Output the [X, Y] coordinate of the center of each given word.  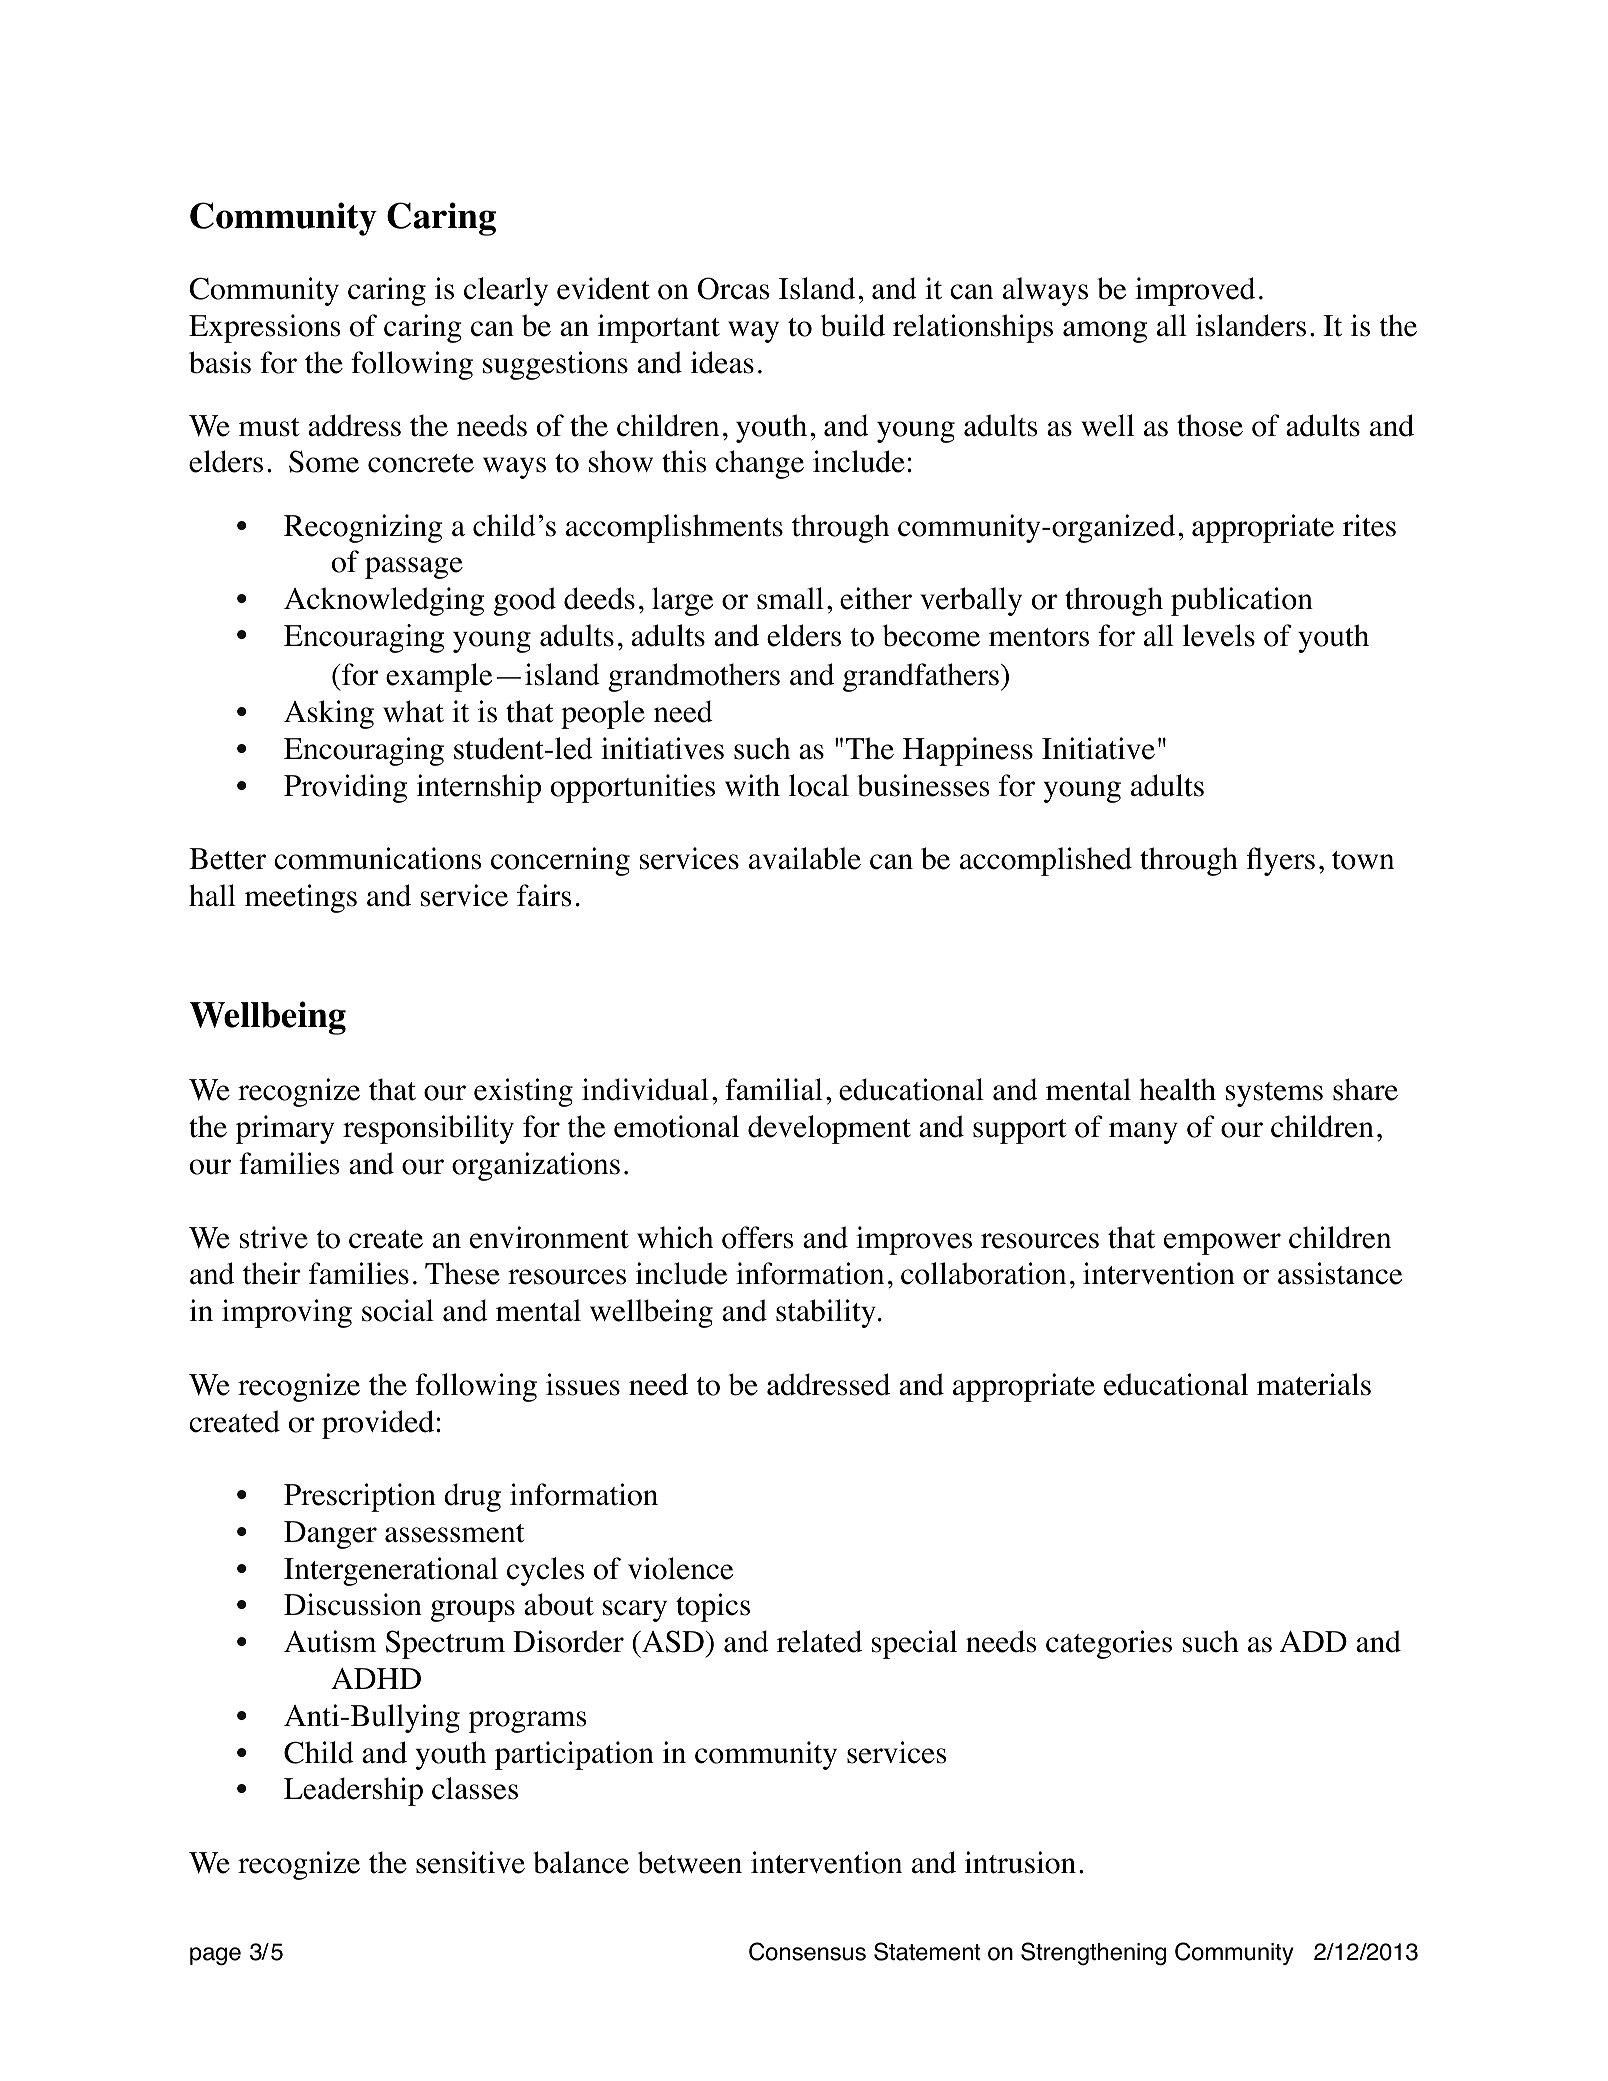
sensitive [470, 1862]
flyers [1281, 861]
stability [826, 1313]
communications [378, 858]
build [853, 325]
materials [1314, 1384]
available [805, 858]
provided [378, 1424]
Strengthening [1093, 1954]
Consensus [807, 1951]
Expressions [265, 328]
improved [1195, 291]
